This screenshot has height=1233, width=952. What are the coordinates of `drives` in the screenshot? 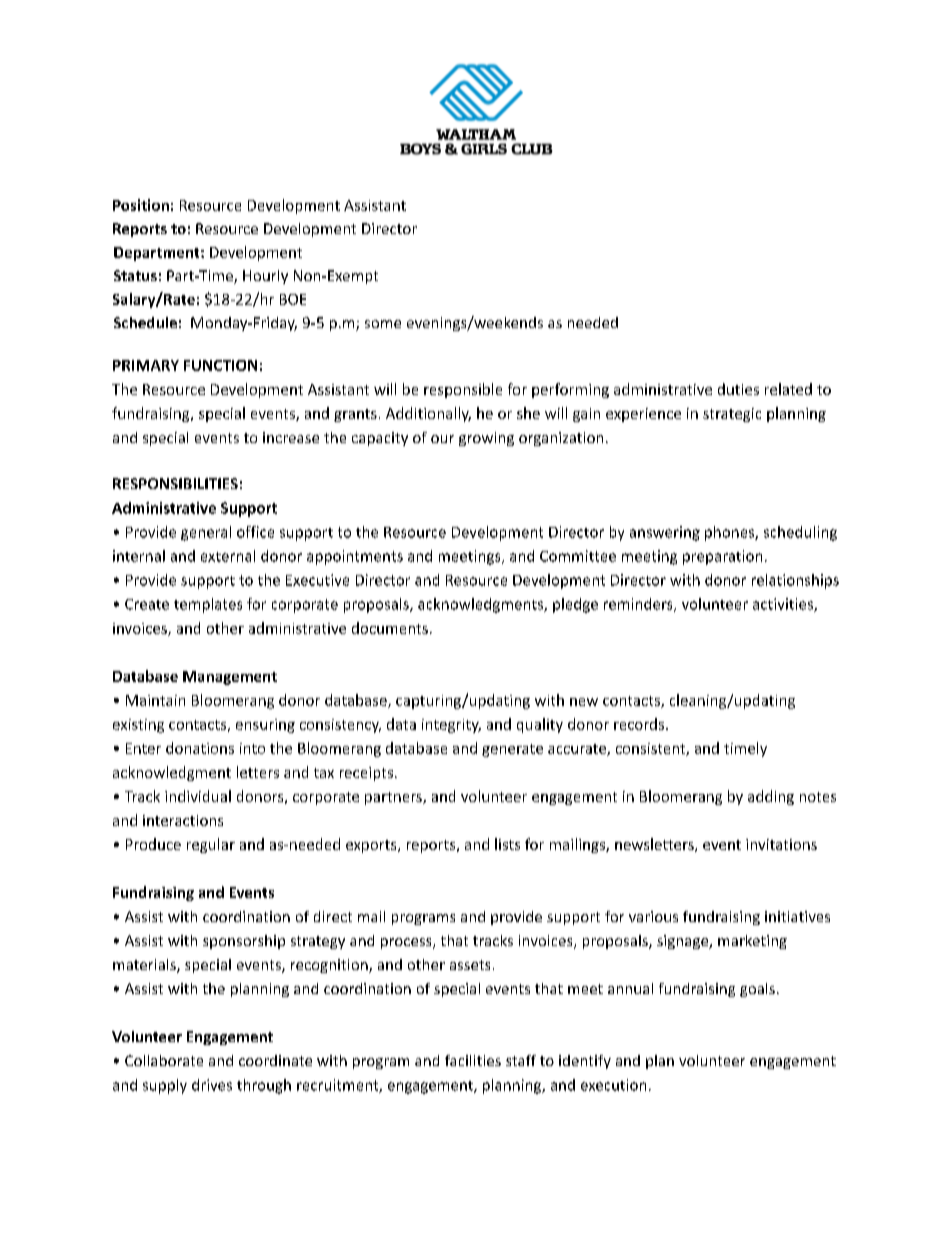 It's located at (212, 1085).
